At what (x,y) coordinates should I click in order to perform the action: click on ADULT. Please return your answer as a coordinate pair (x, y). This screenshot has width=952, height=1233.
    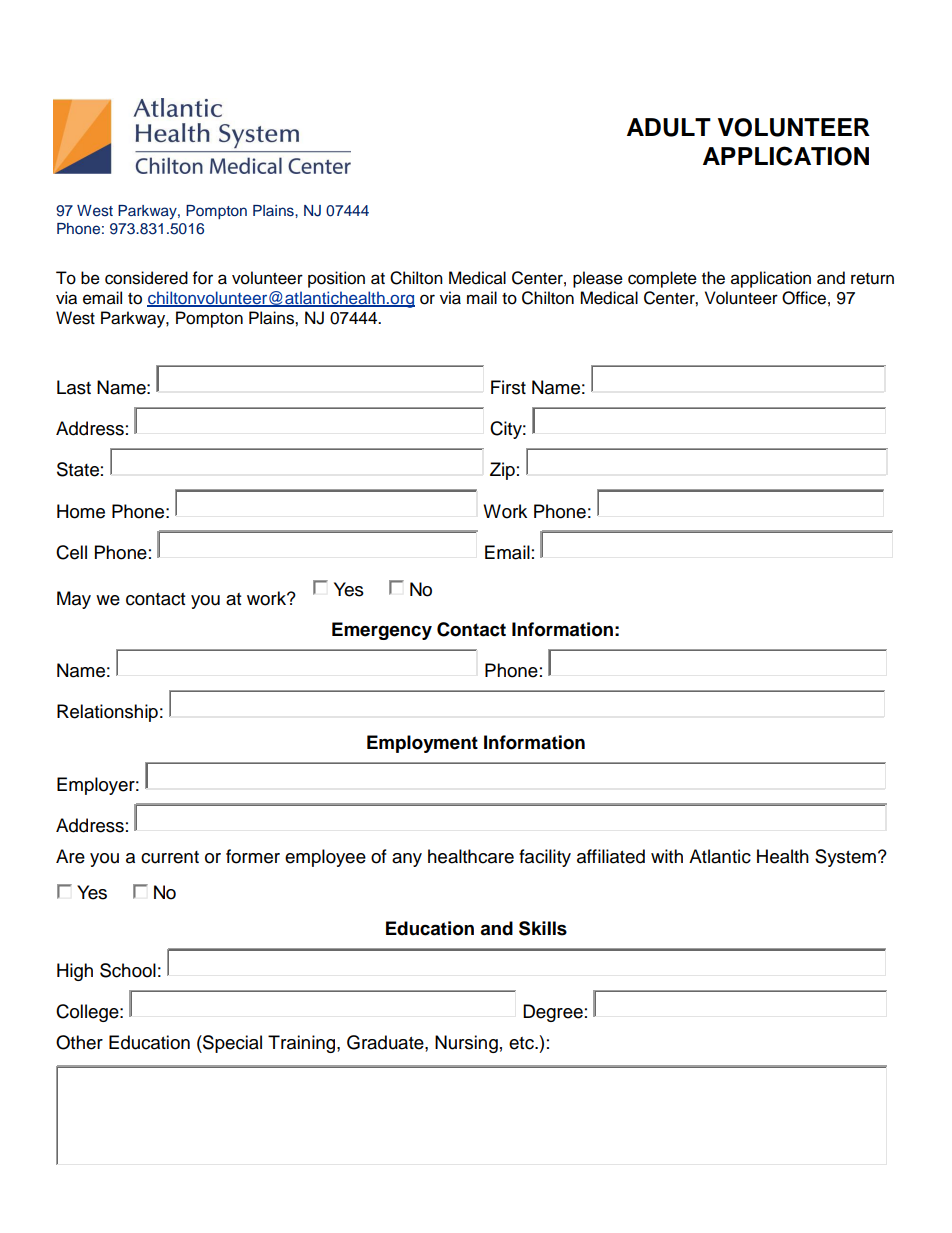
    Looking at the image, I should click on (669, 127).
